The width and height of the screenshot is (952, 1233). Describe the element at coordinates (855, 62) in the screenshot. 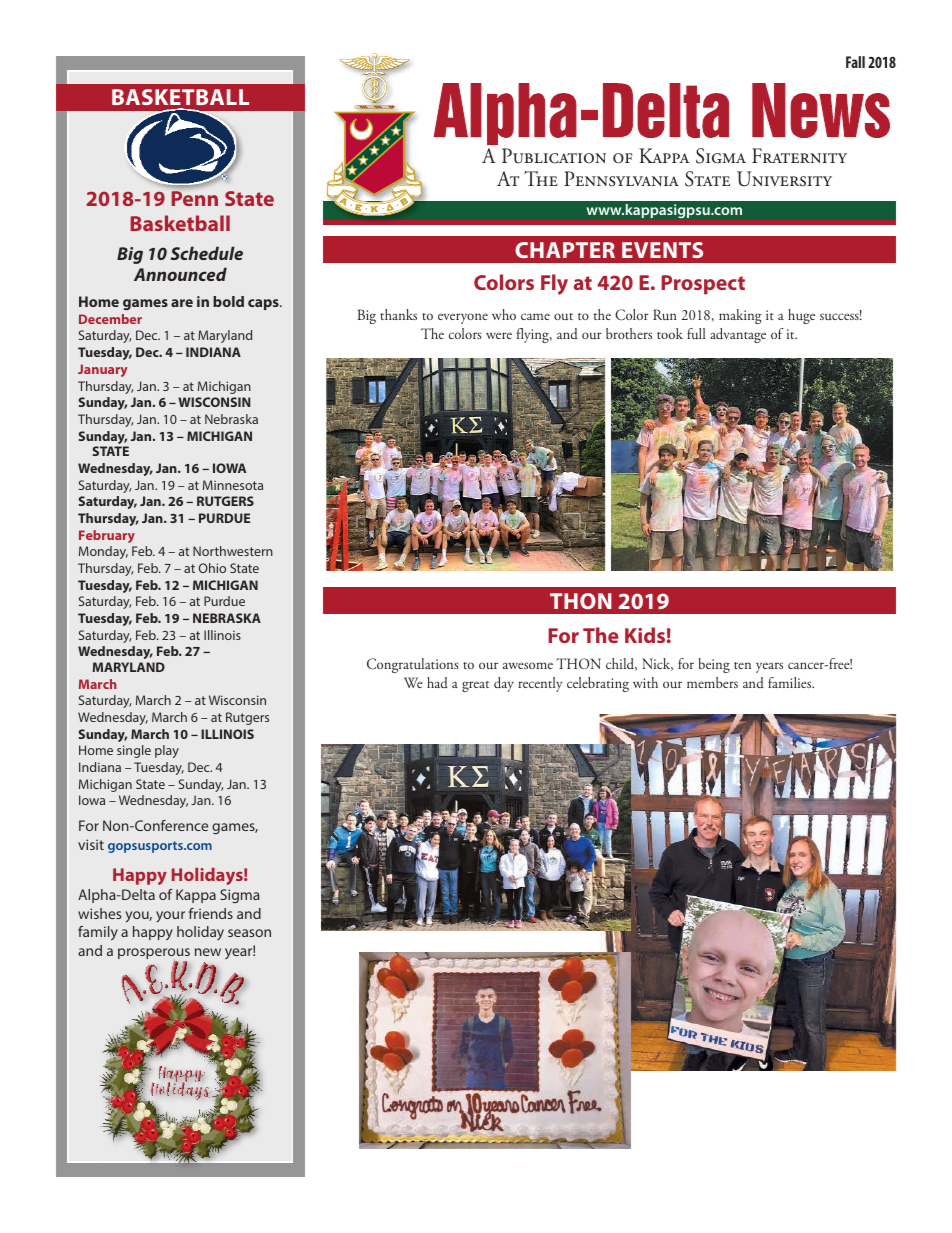

I see `Fall` at that location.
